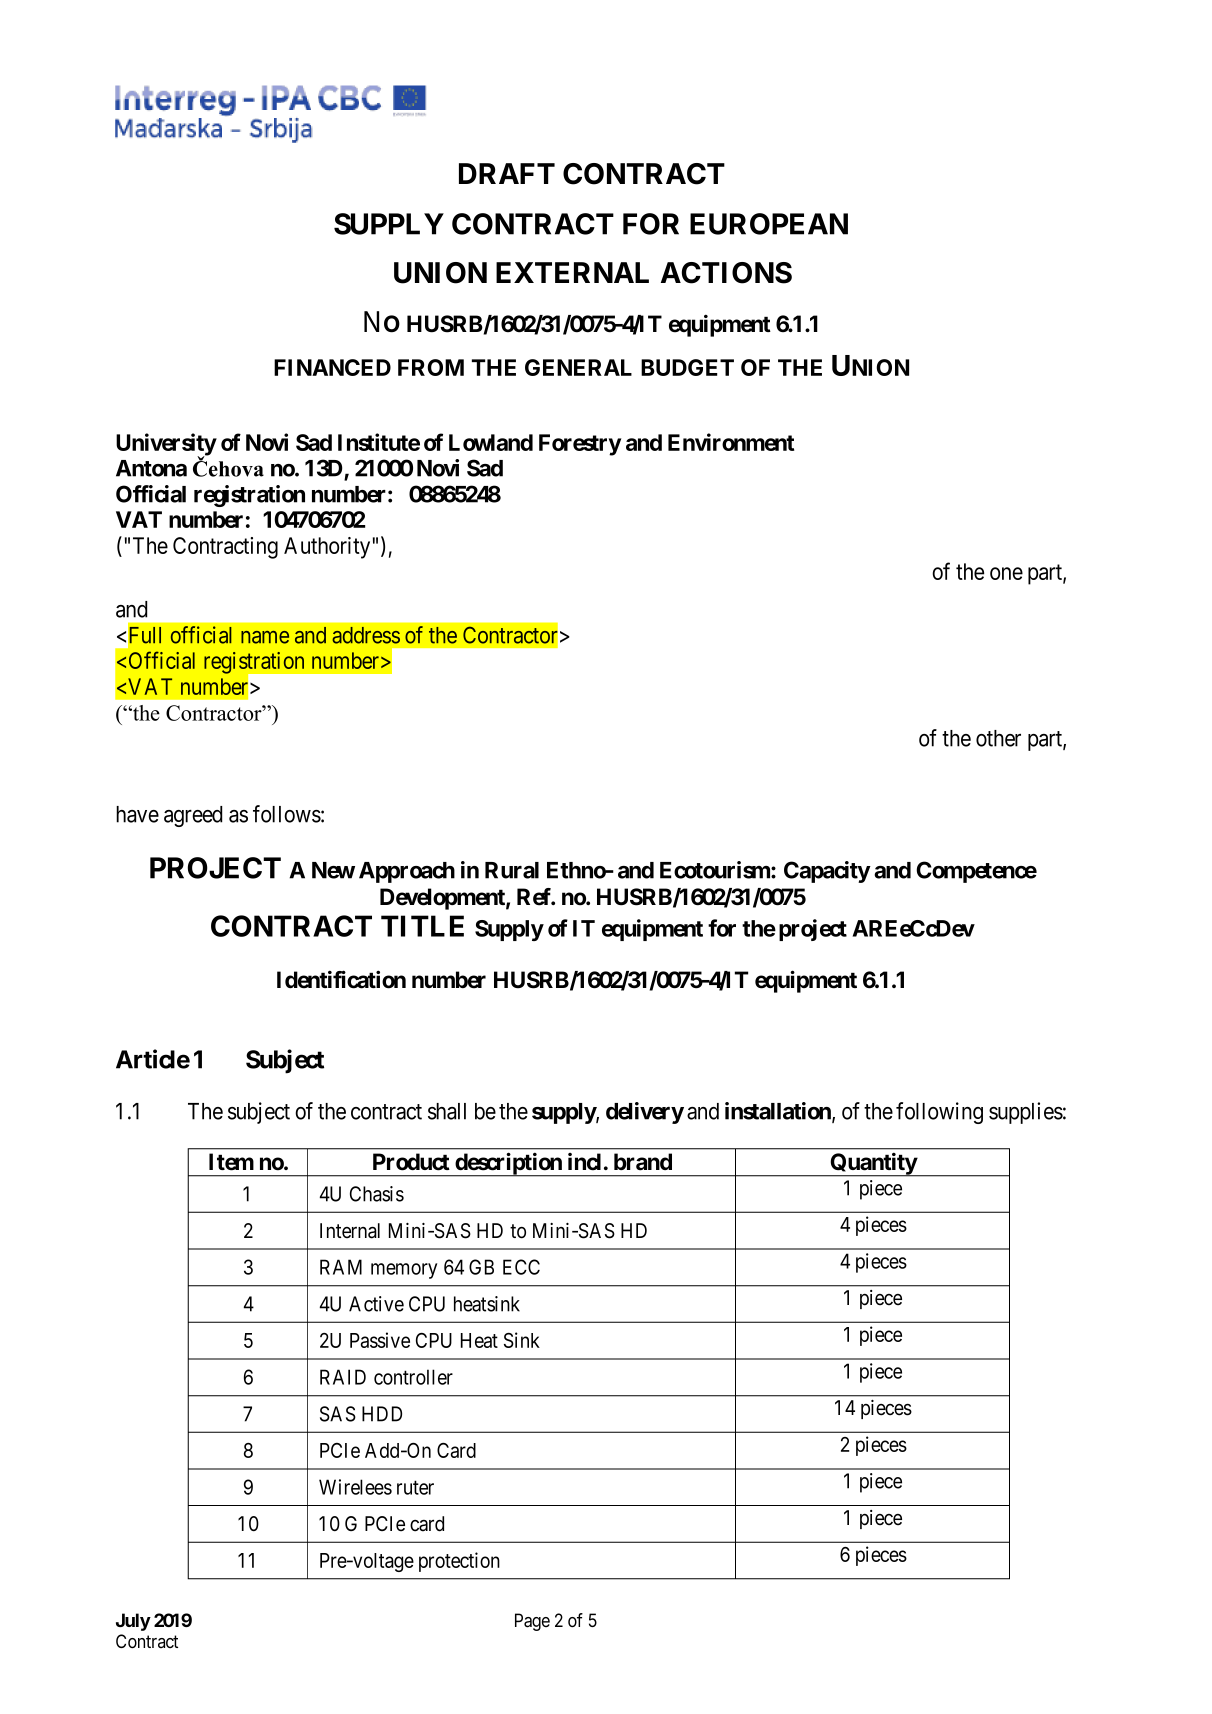 This image has width=1212, height=1714. I want to click on agreed, so click(193, 816).
